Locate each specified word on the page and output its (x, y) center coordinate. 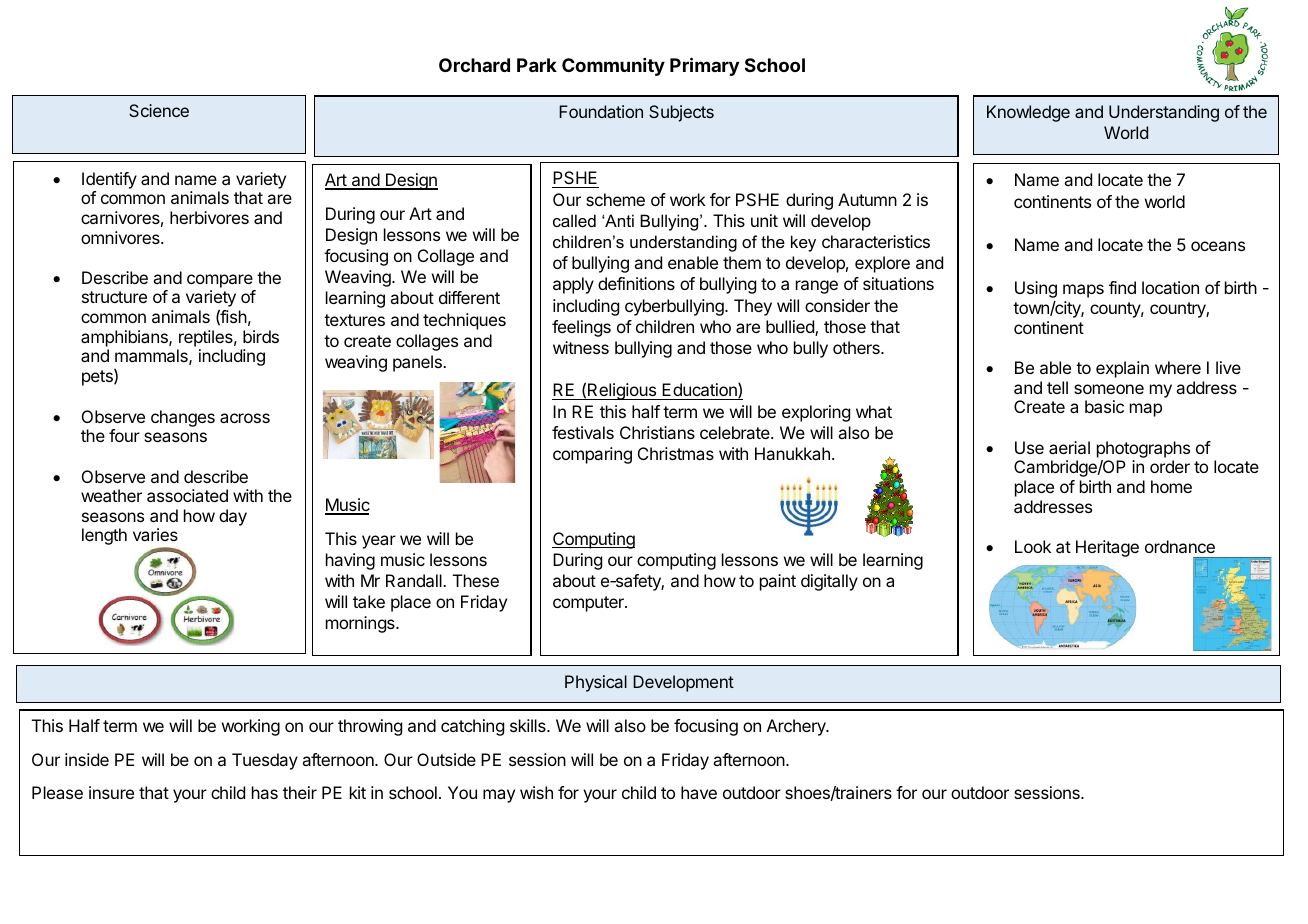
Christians (657, 432)
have (699, 792)
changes (183, 418)
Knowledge (1028, 113)
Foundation (601, 111)
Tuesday (265, 761)
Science (159, 110)
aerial (1069, 447)
